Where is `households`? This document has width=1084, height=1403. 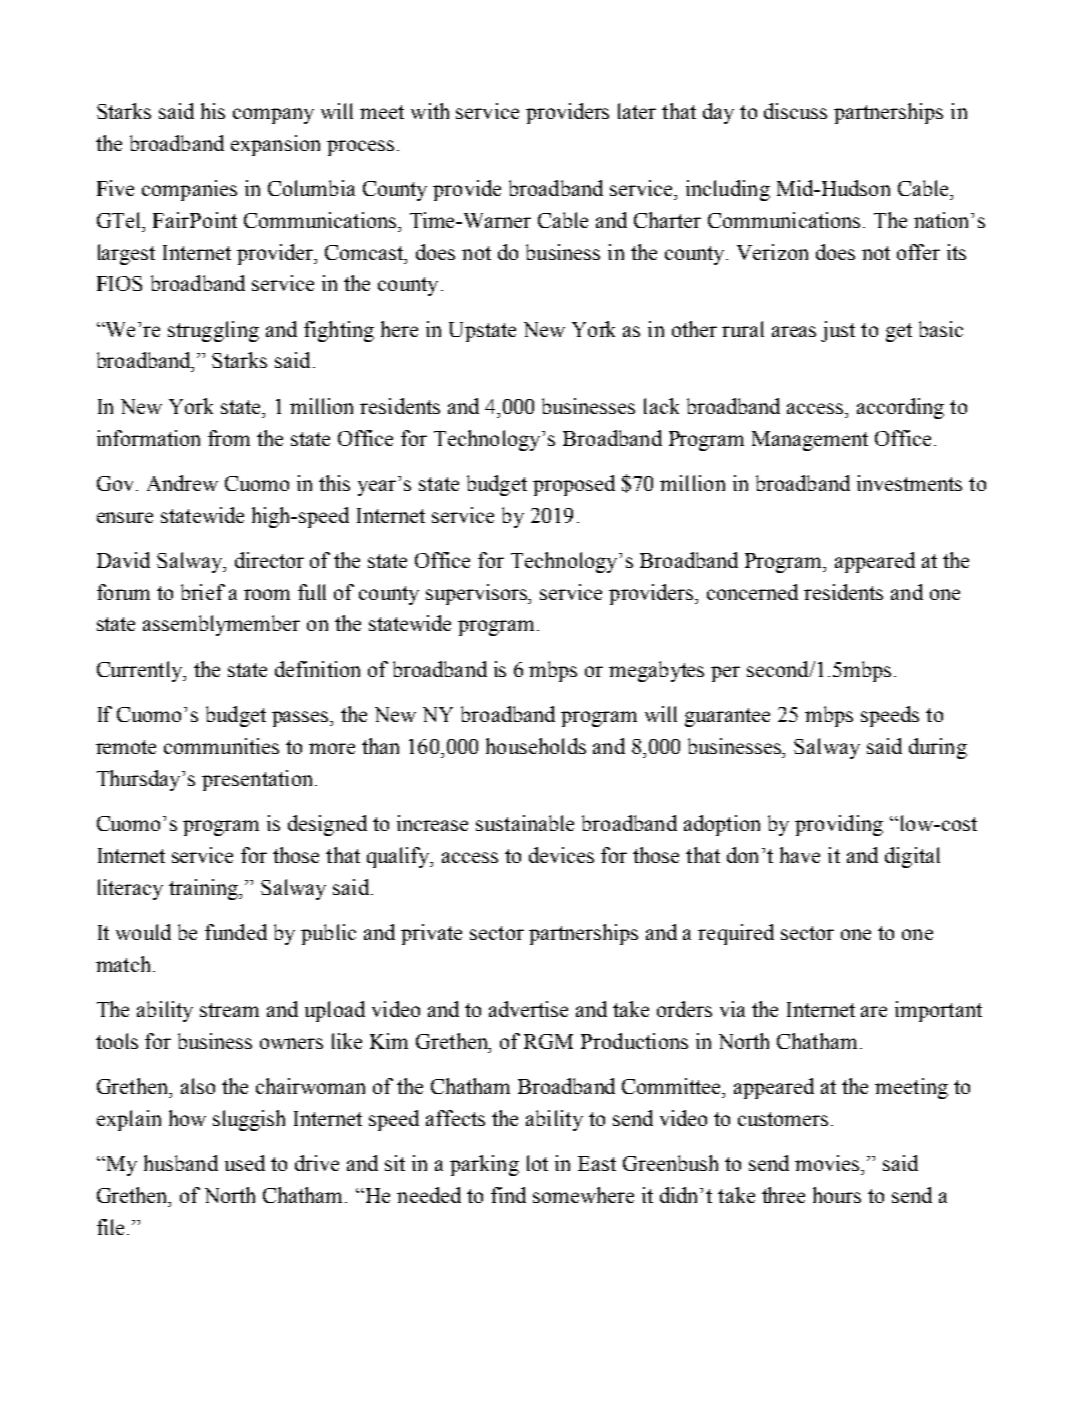 households is located at coordinates (536, 746).
